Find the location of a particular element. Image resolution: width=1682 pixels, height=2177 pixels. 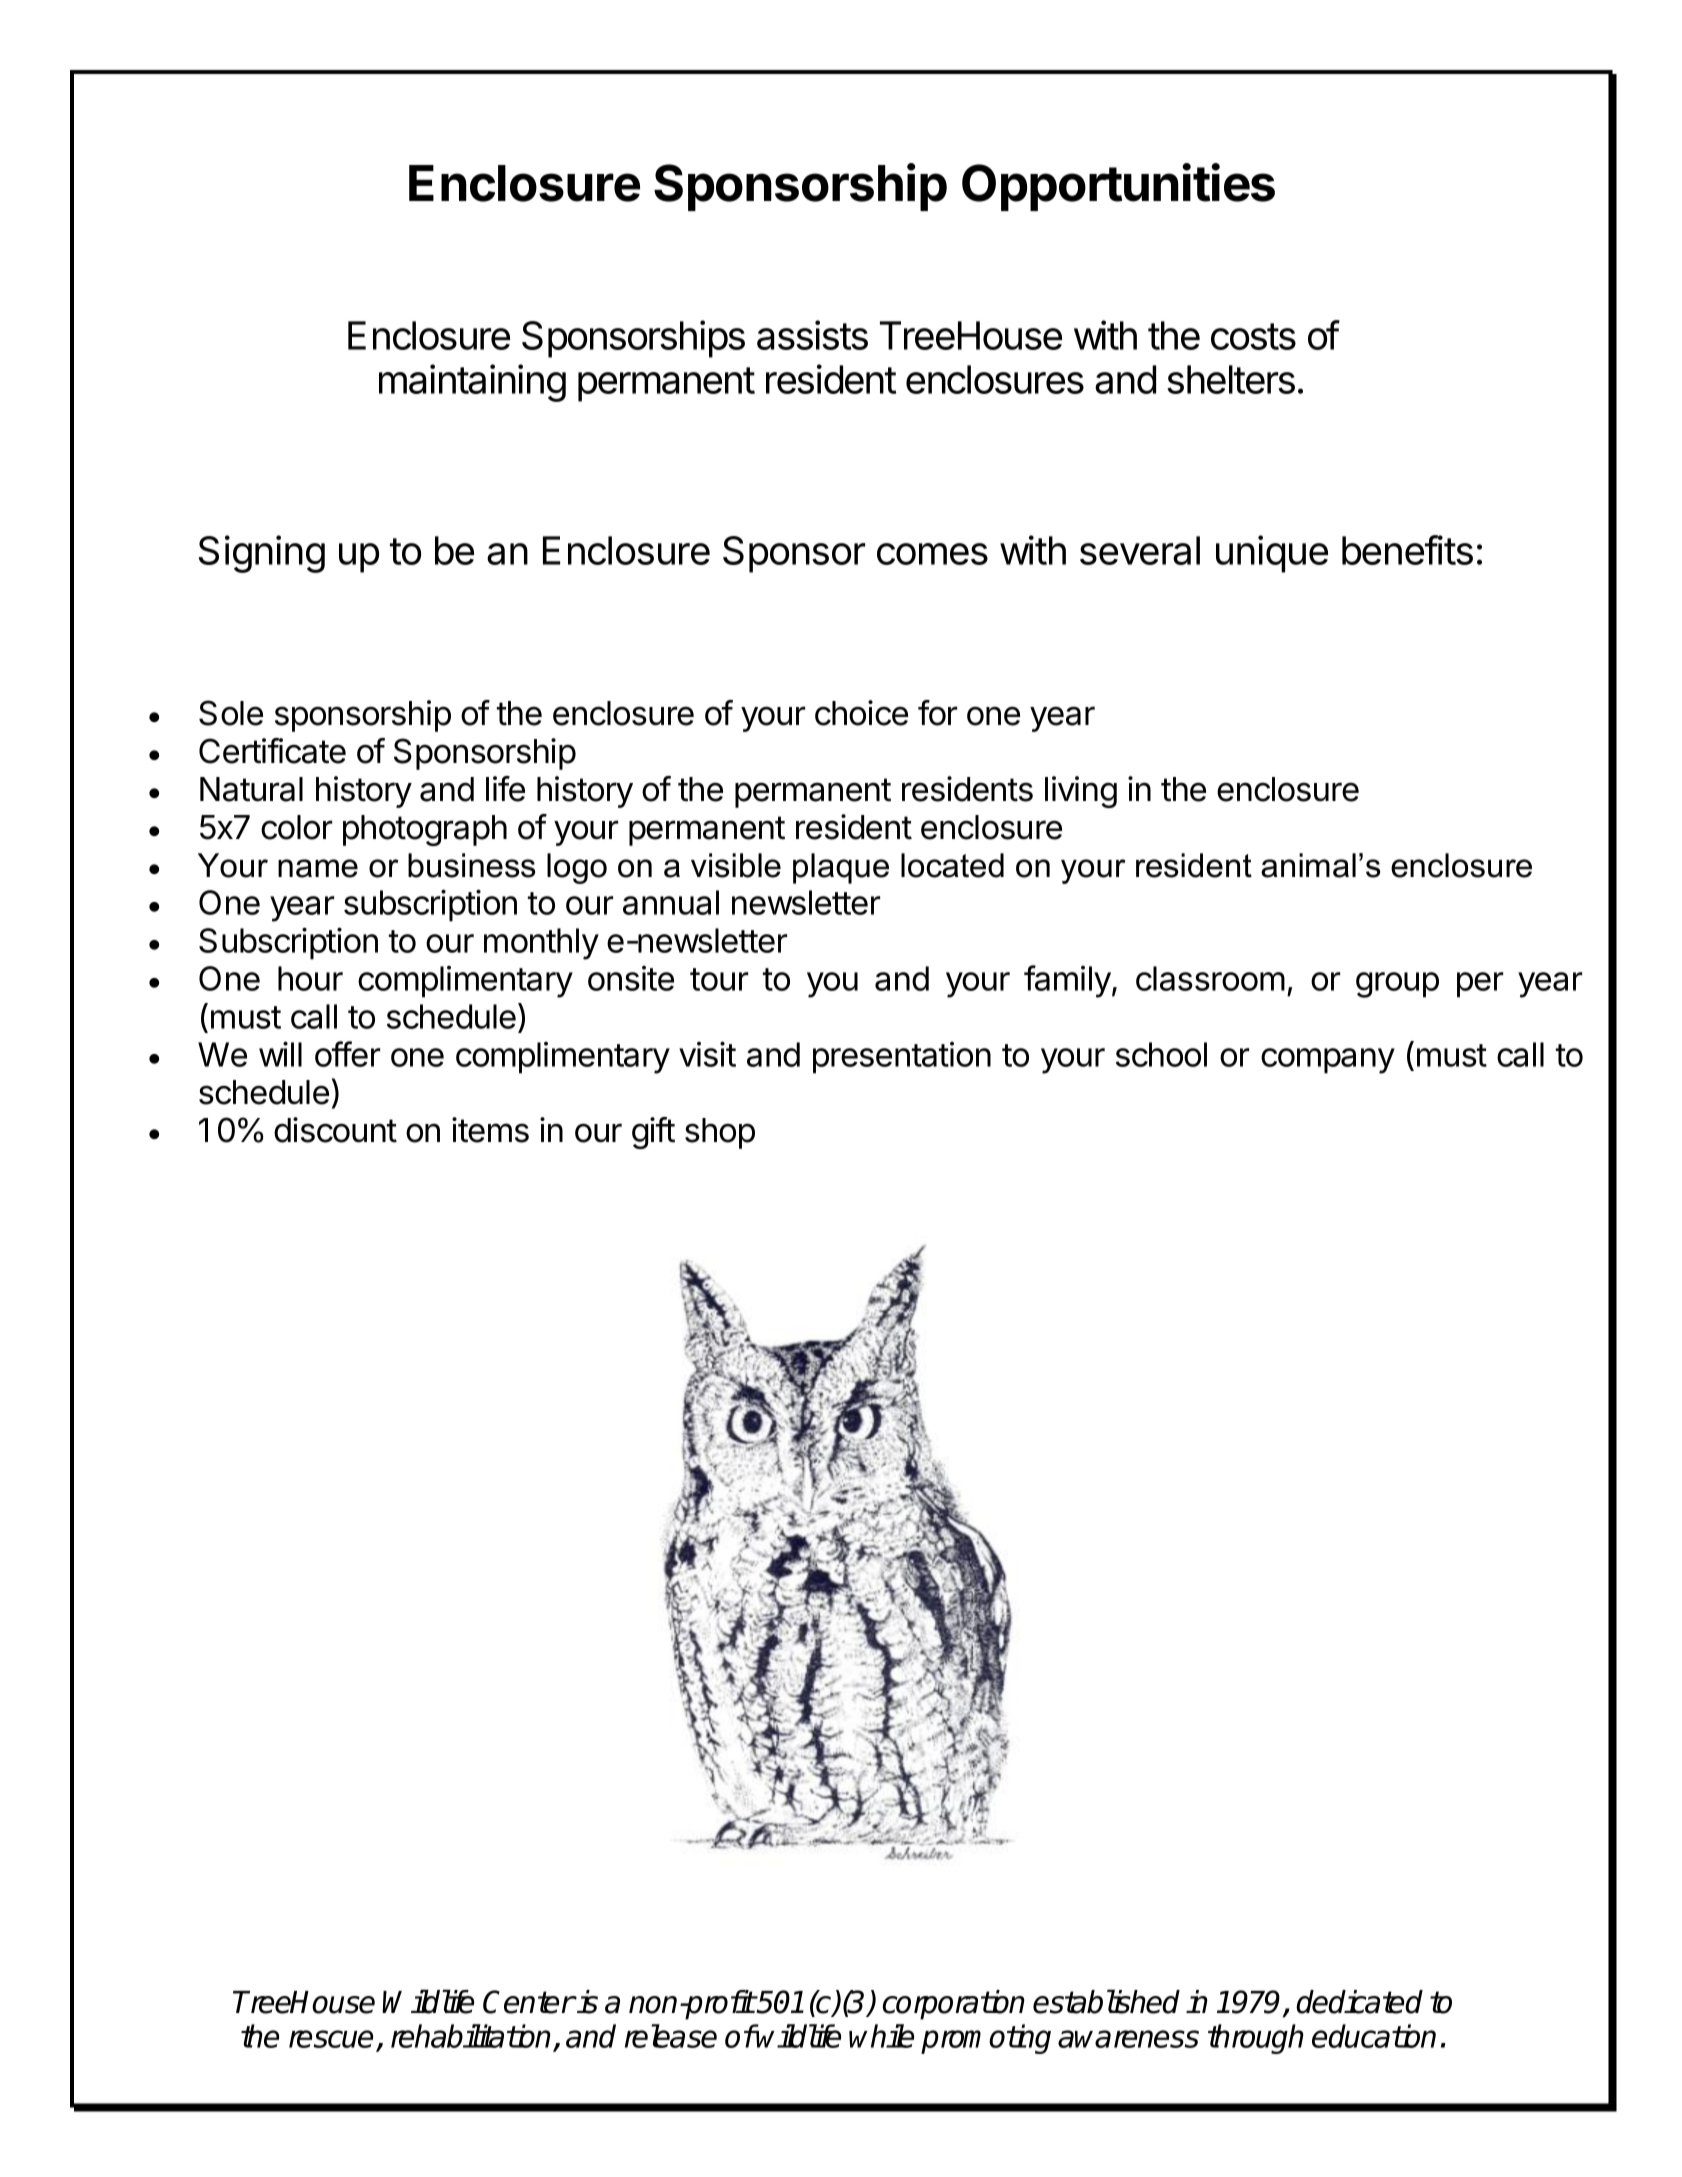

maintaining is located at coordinates (472, 383).
